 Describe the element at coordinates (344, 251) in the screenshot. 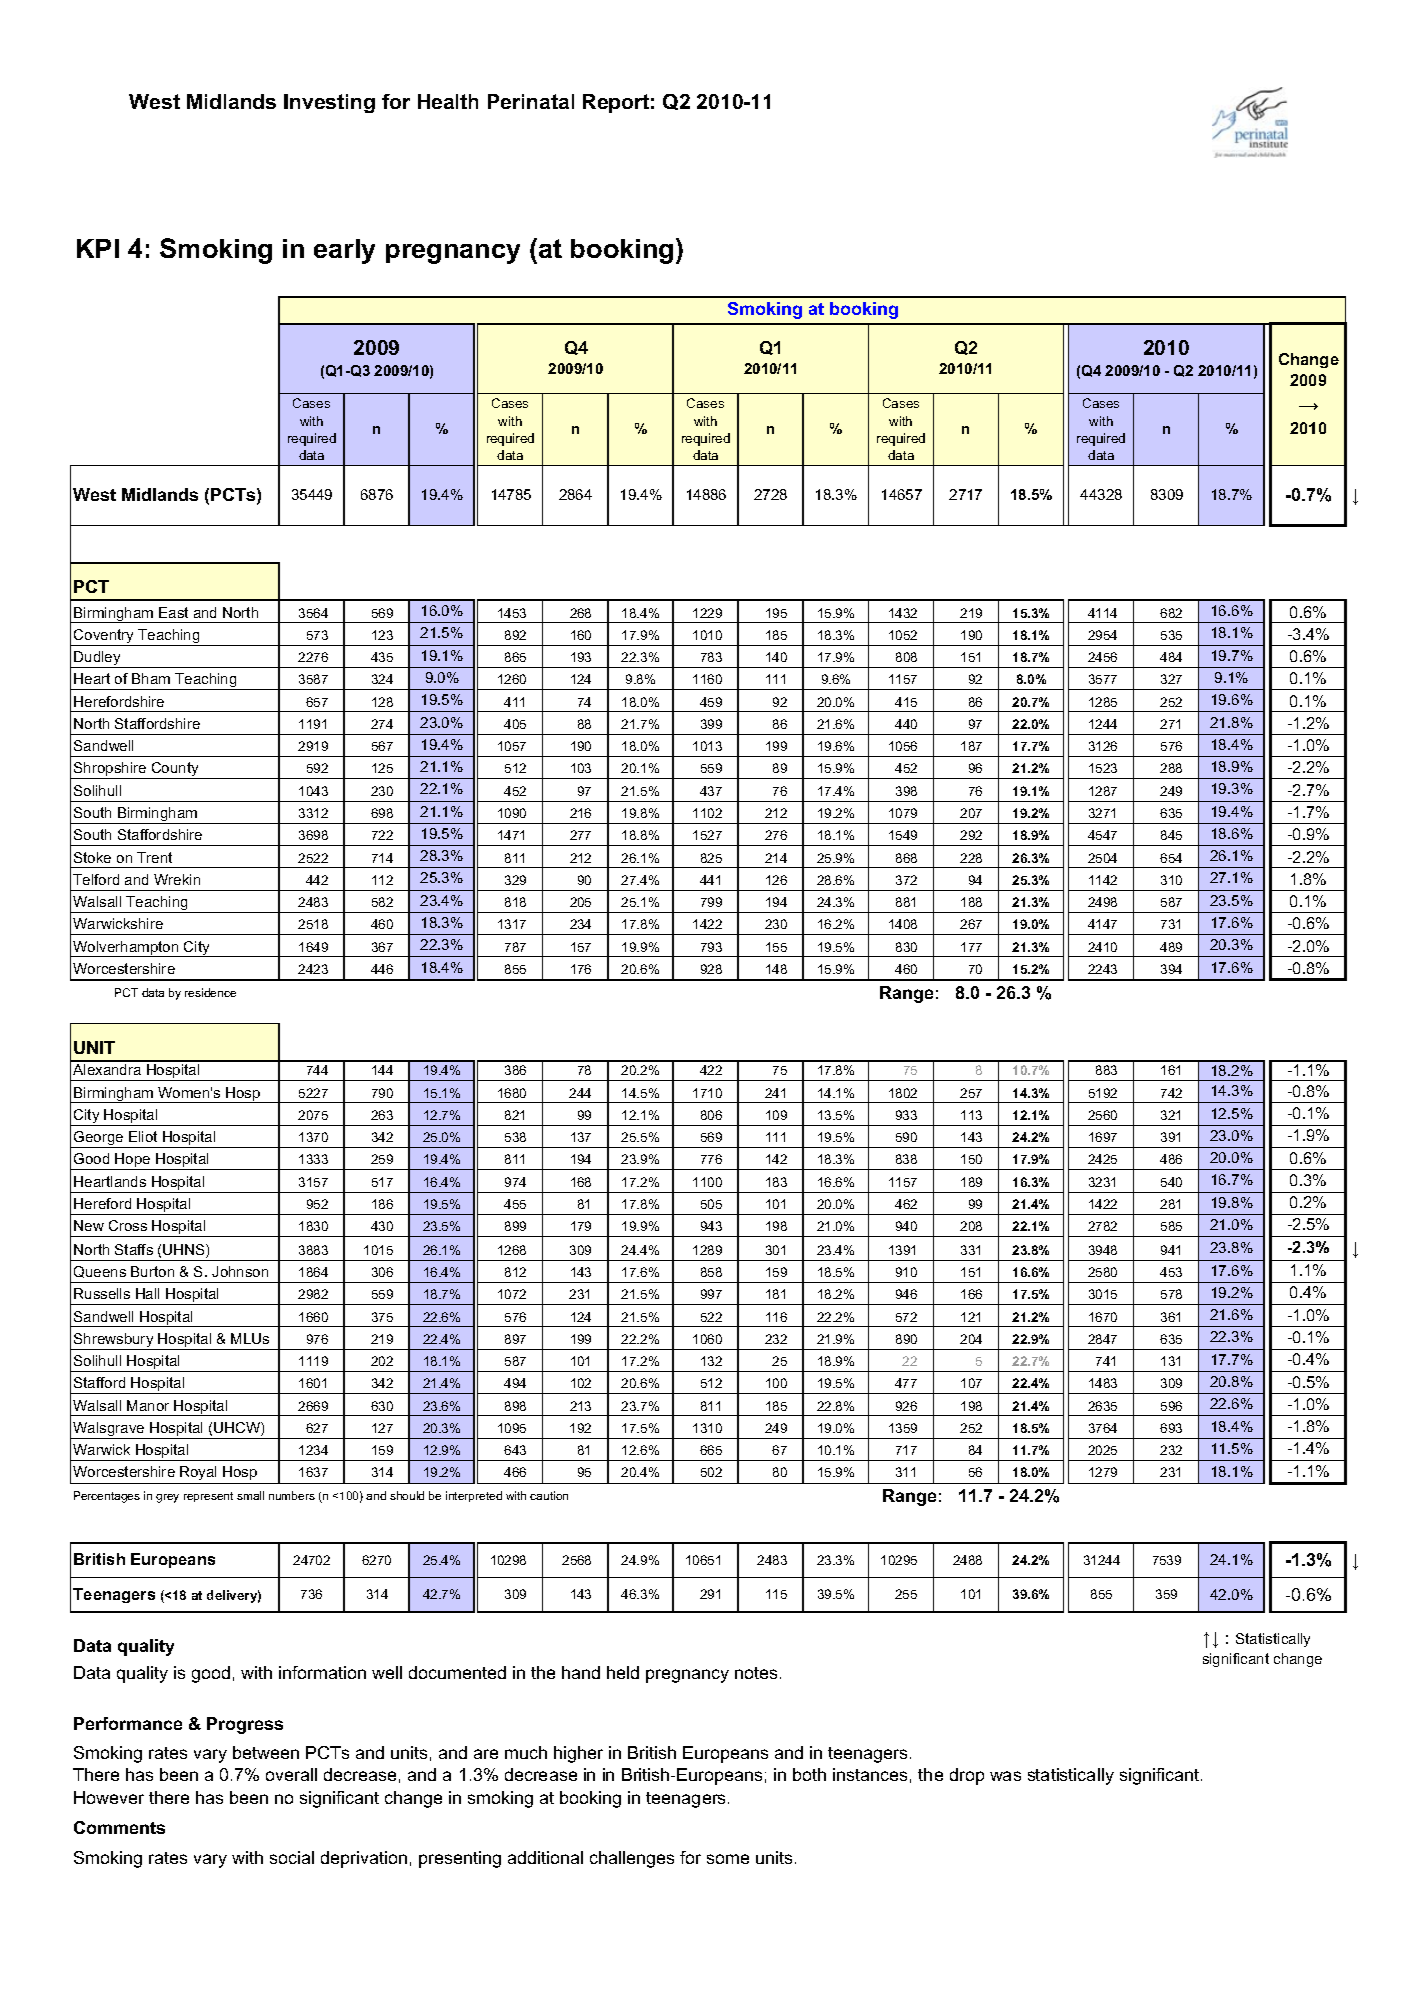

I see `early` at that location.
